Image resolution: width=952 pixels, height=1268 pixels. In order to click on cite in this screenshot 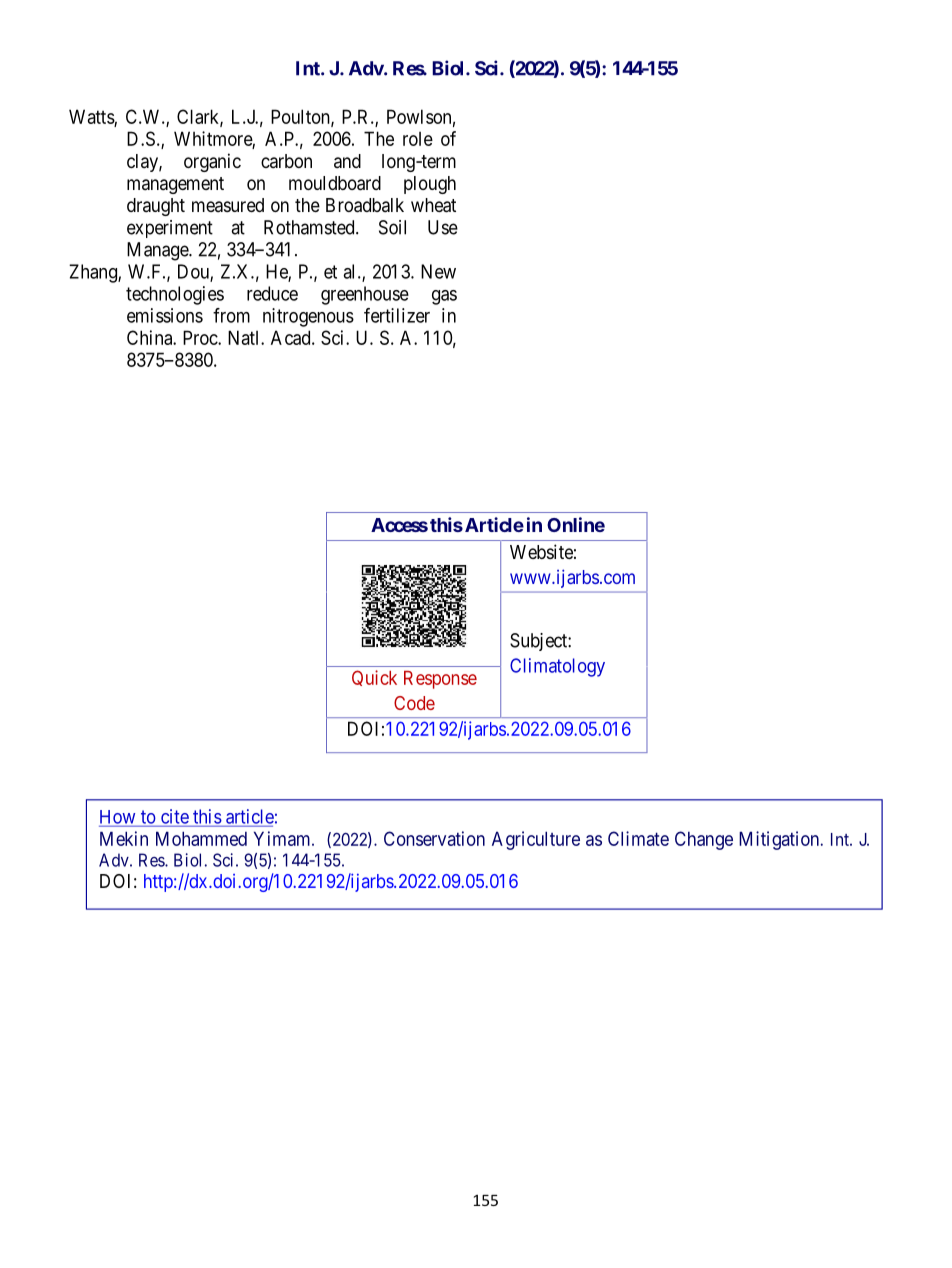, I will do `click(174, 817)`.
